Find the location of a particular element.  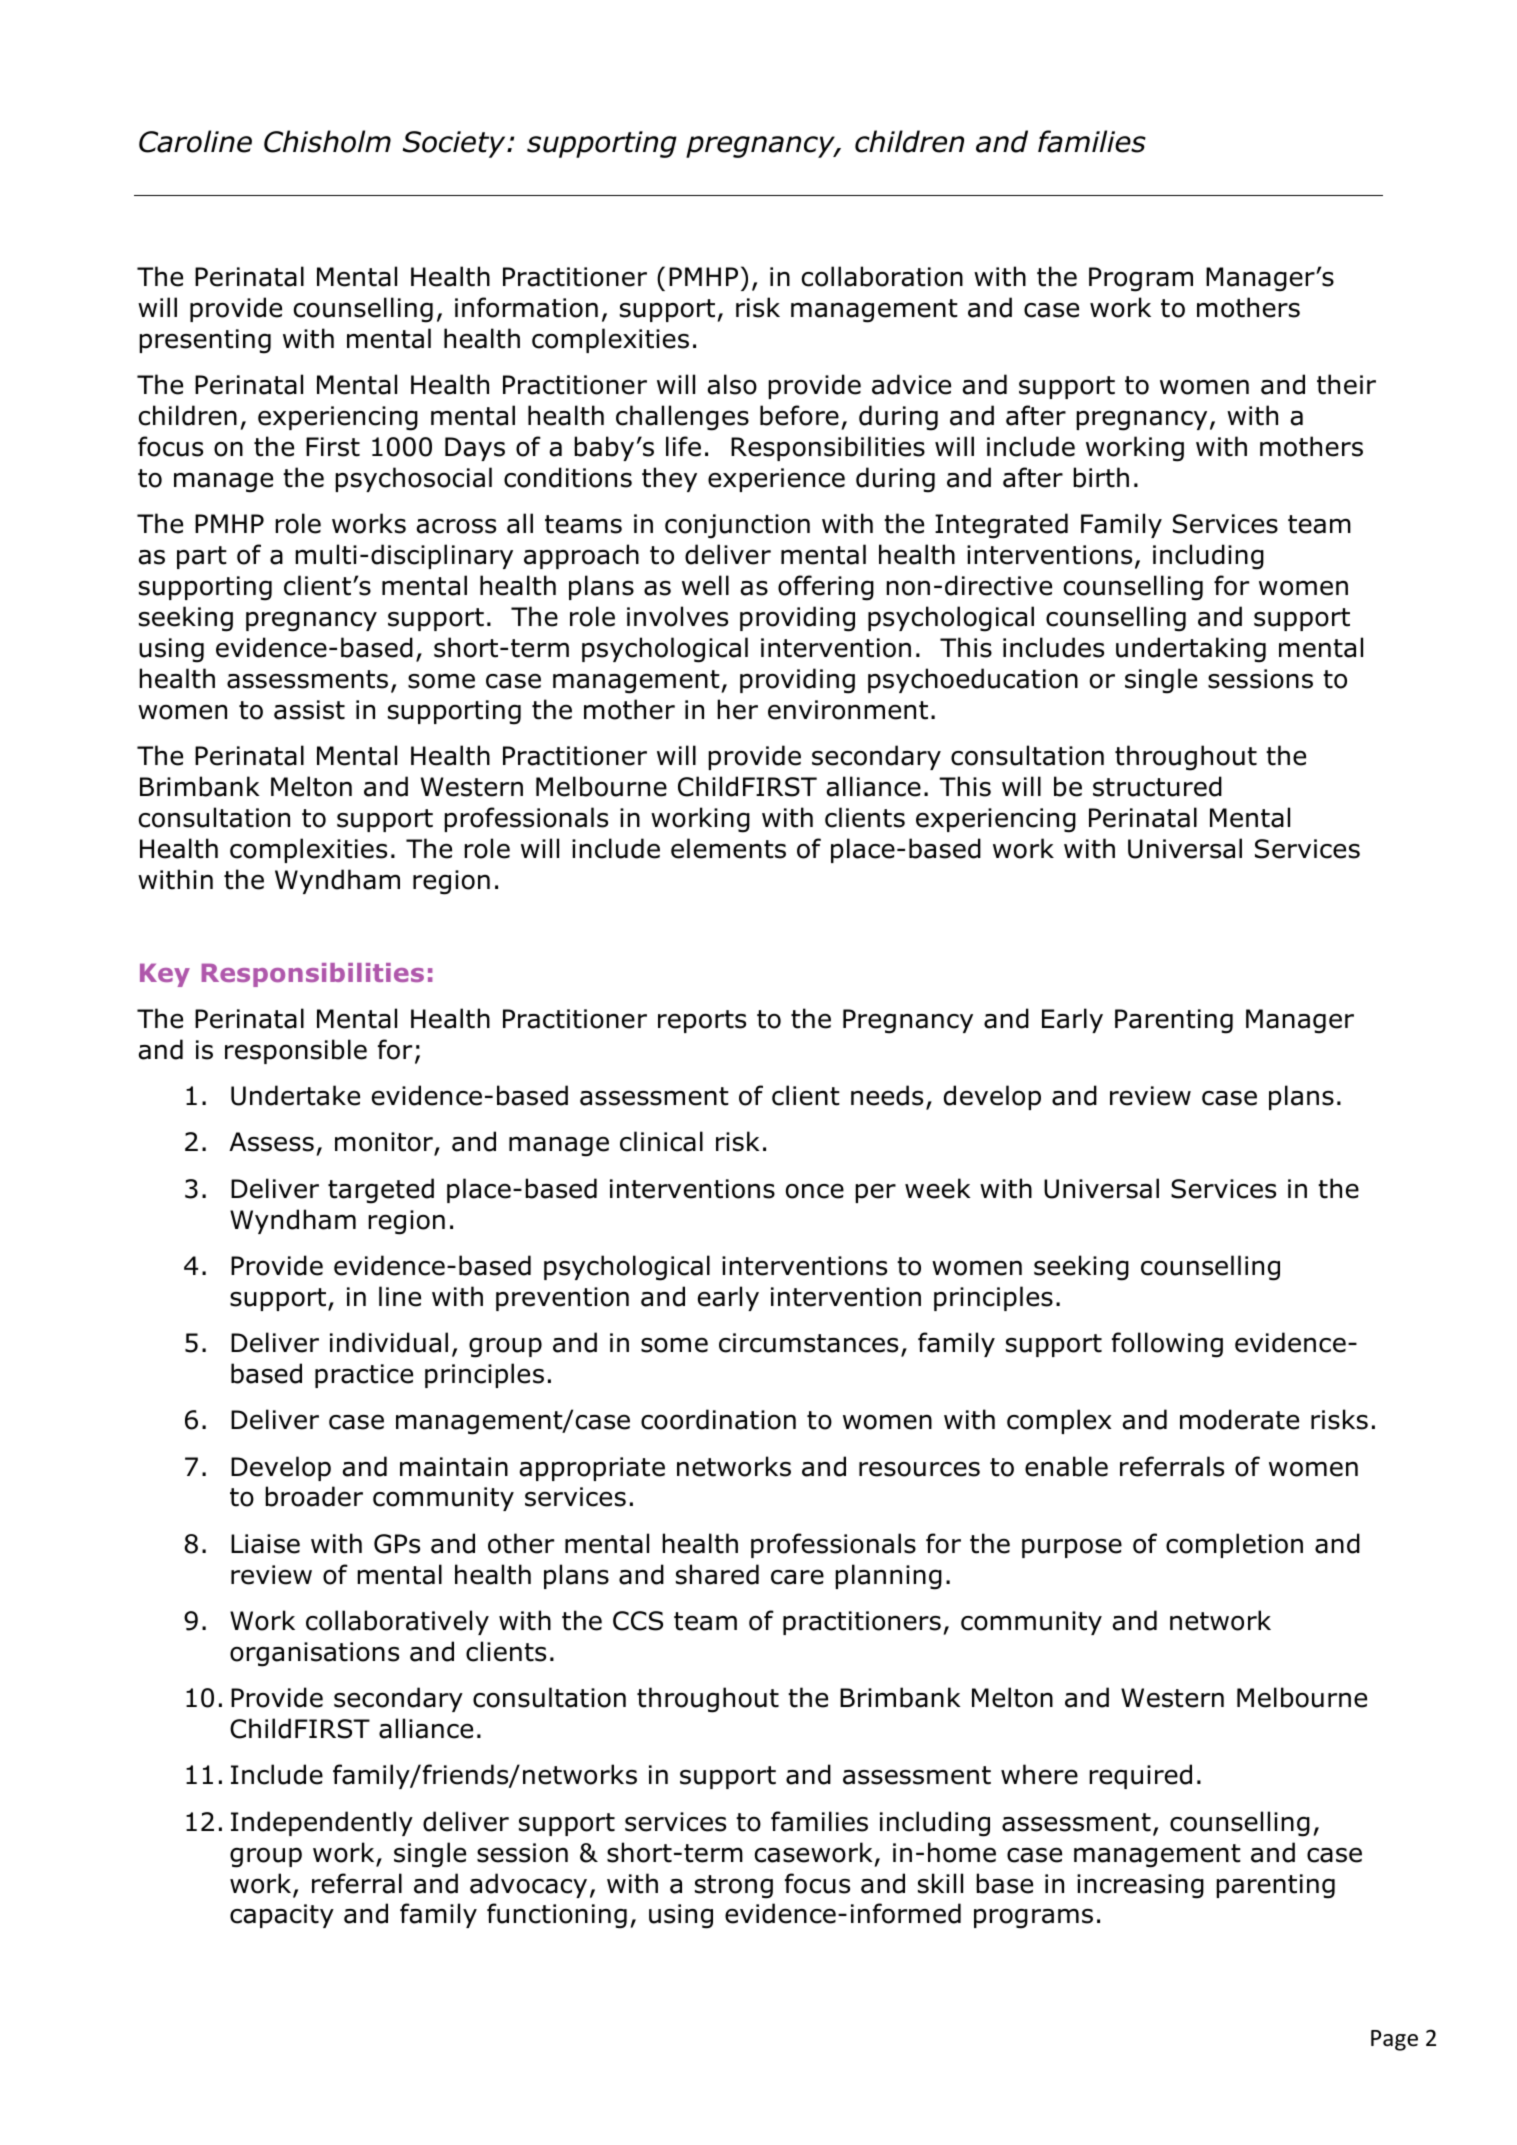

strong is located at coordinates (734, 1887).
